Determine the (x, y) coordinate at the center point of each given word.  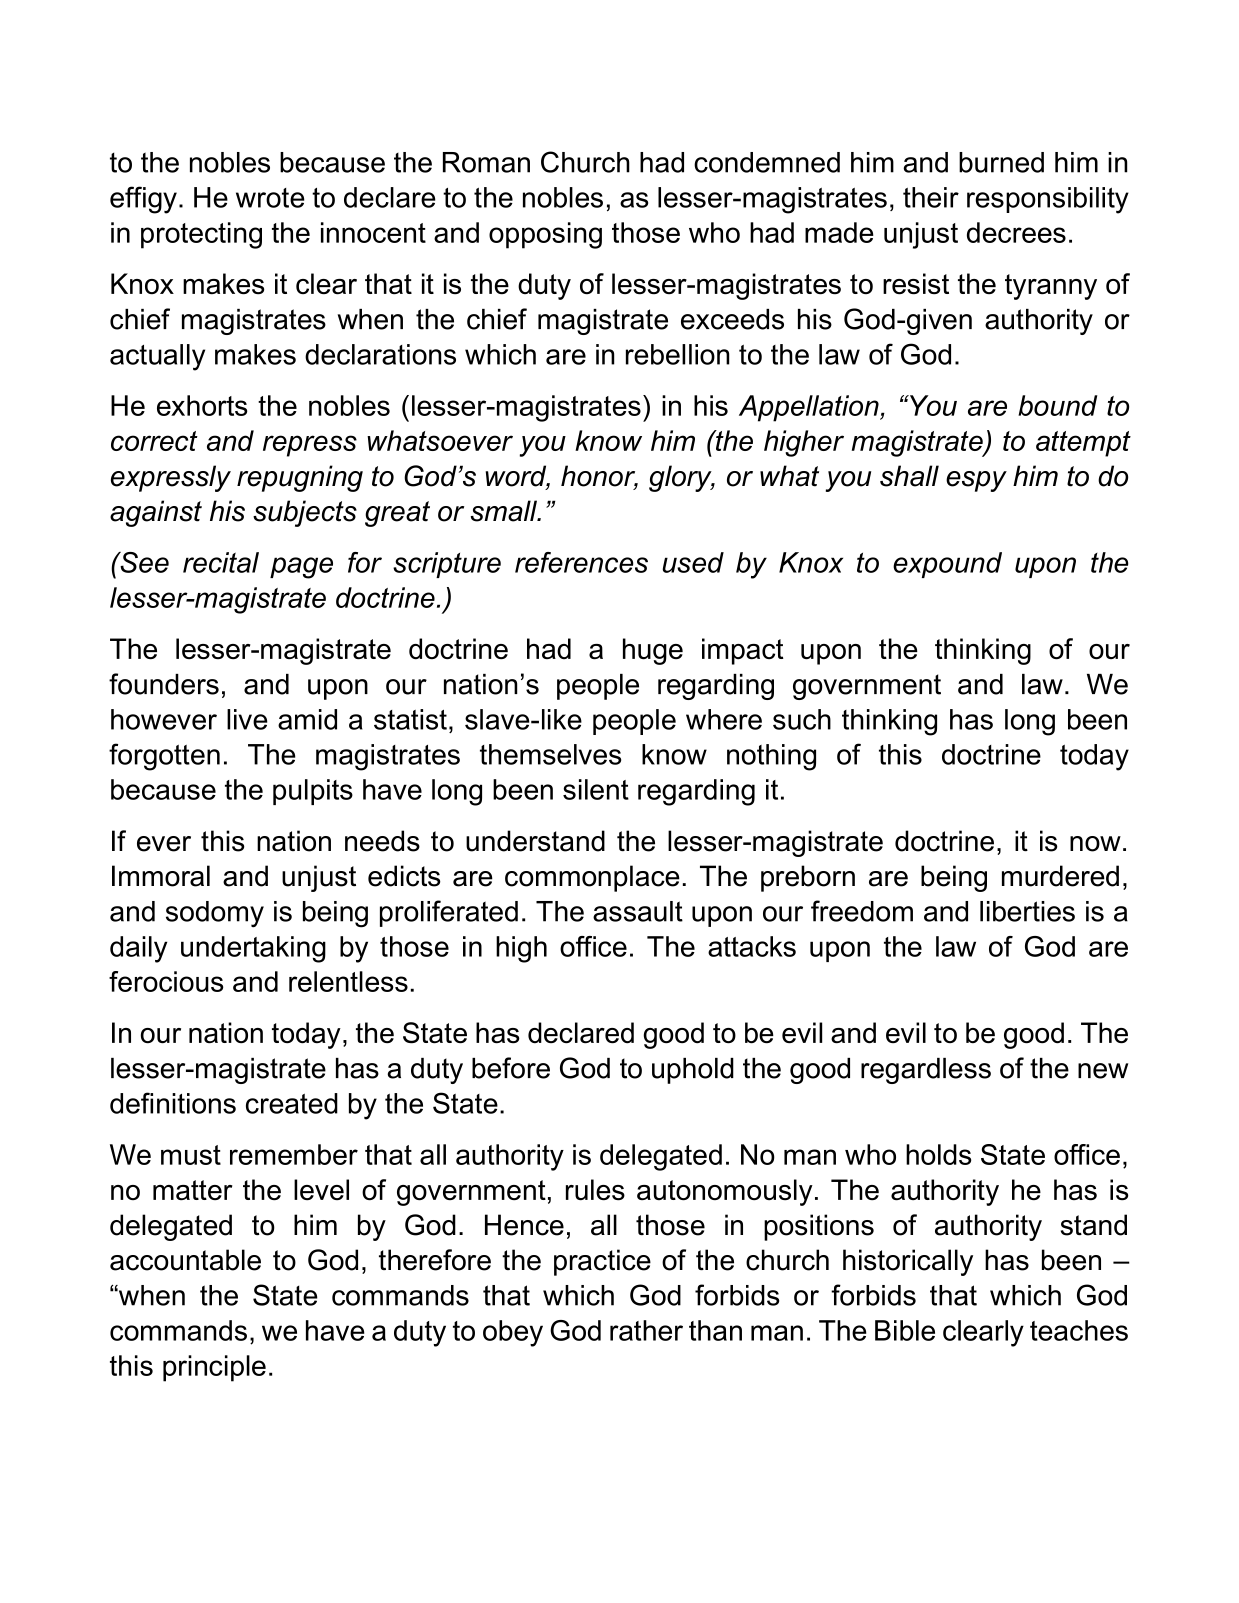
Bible (905, 1330)
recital (221, 562)
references (581, 562)
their (931, 197)
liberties (1027, 911)
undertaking (253, 949)
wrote (270, 198)
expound (947, 565)
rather (646, 1330)
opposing (545, 235)
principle (214, 1368)
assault (638, 911)
